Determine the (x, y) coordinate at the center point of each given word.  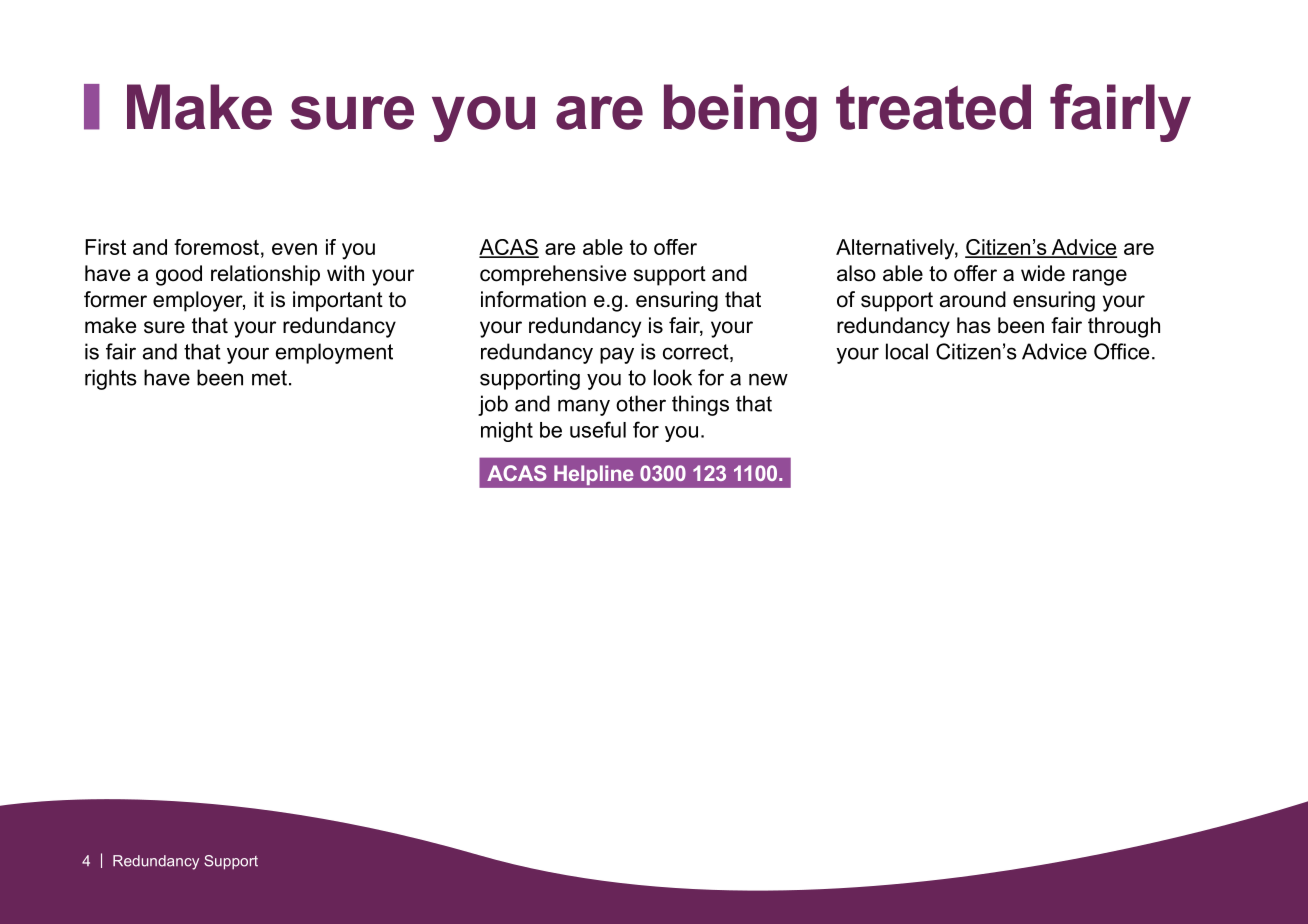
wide (1043, 273)
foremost (216, 247)
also (856, 273)
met (269, 378)
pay (617, 355)
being (740, 113)
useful (598, 429)
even (294, 249)
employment (334, 353)
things (700, 405)
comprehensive (553, 275)
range (1100, 277)
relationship (265, 275)
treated (933, 107)
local (907, 351)
